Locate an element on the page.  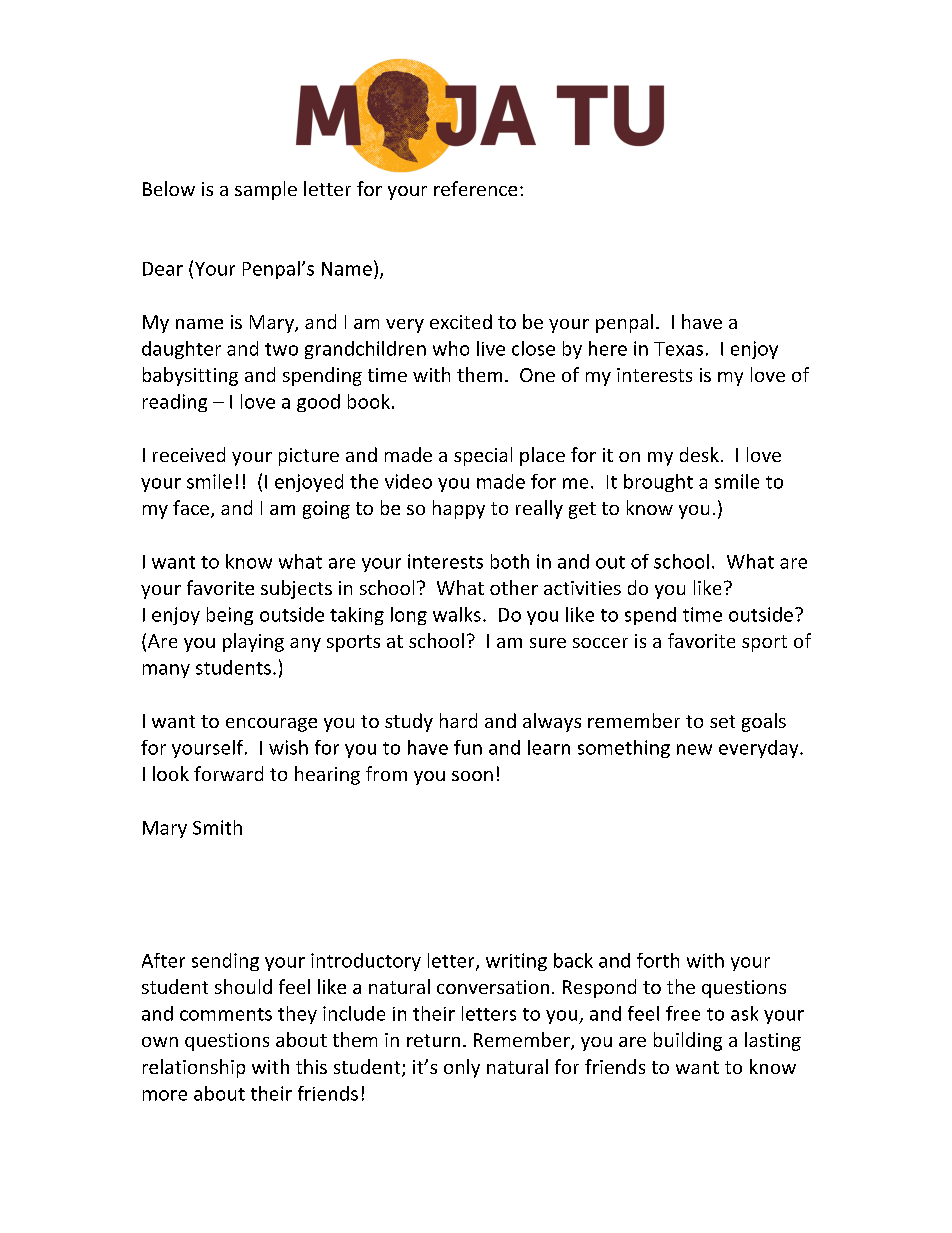
building is located at coordinates (688, 1041).
